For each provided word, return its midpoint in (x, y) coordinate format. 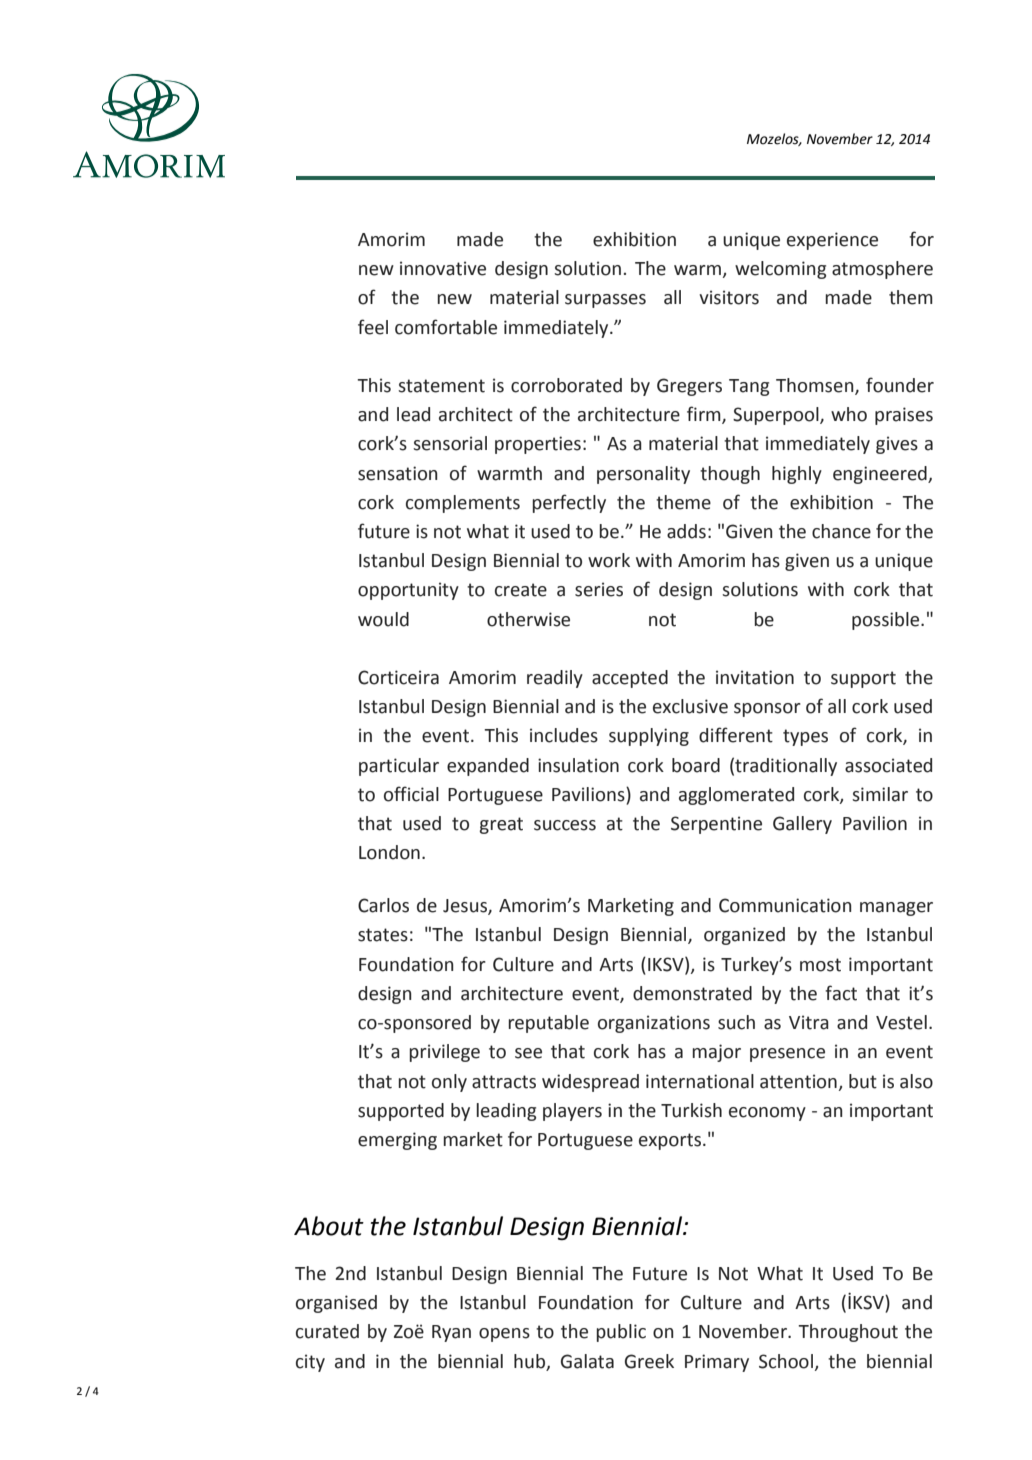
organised (336, 1304)
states (383, 935)
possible (887, 621)
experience (832, 241)
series (599, 589)
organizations (654, 1024)
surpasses (605, 301)
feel (373, 327)
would (383, 619)
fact (841, 993)
